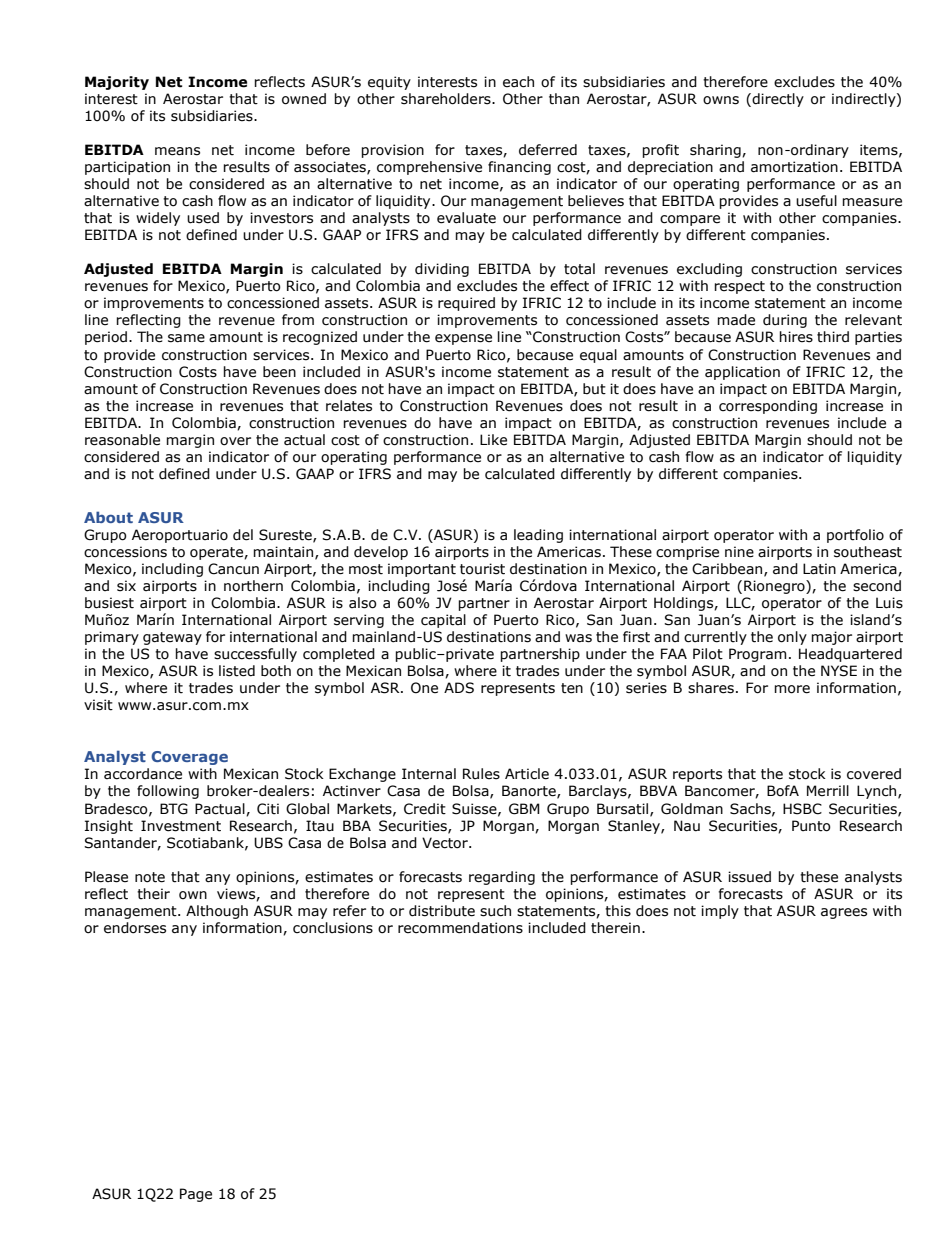 The image size is (952, 1233). What do you see at coordinates (785, 321) in the page?
I see `during` at bounding box center [785, 321].
